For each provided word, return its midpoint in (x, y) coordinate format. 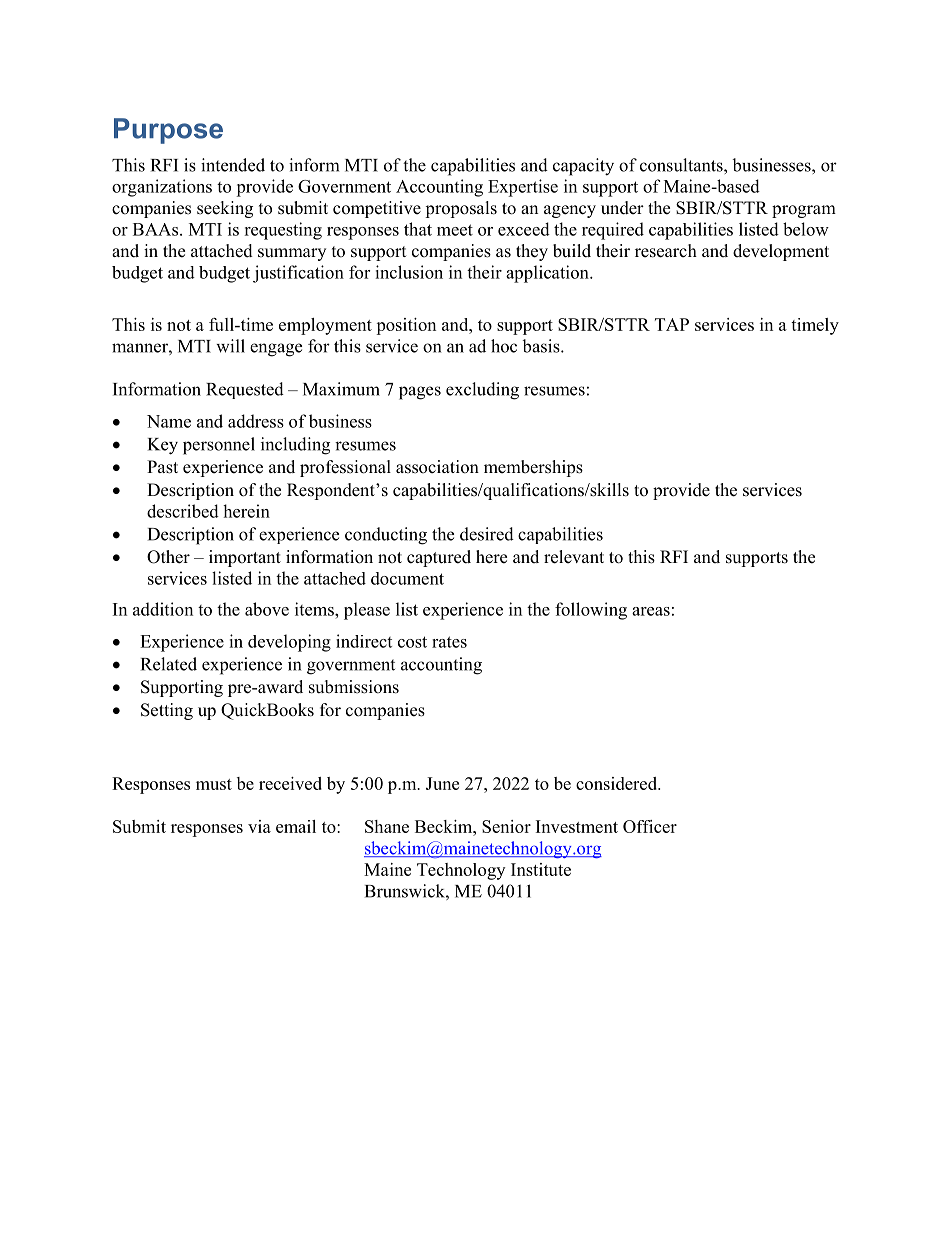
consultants (682, 165)
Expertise (523, 188)
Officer (650, 826)
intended (233, 165)
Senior (506, 826)
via (259, 826)
